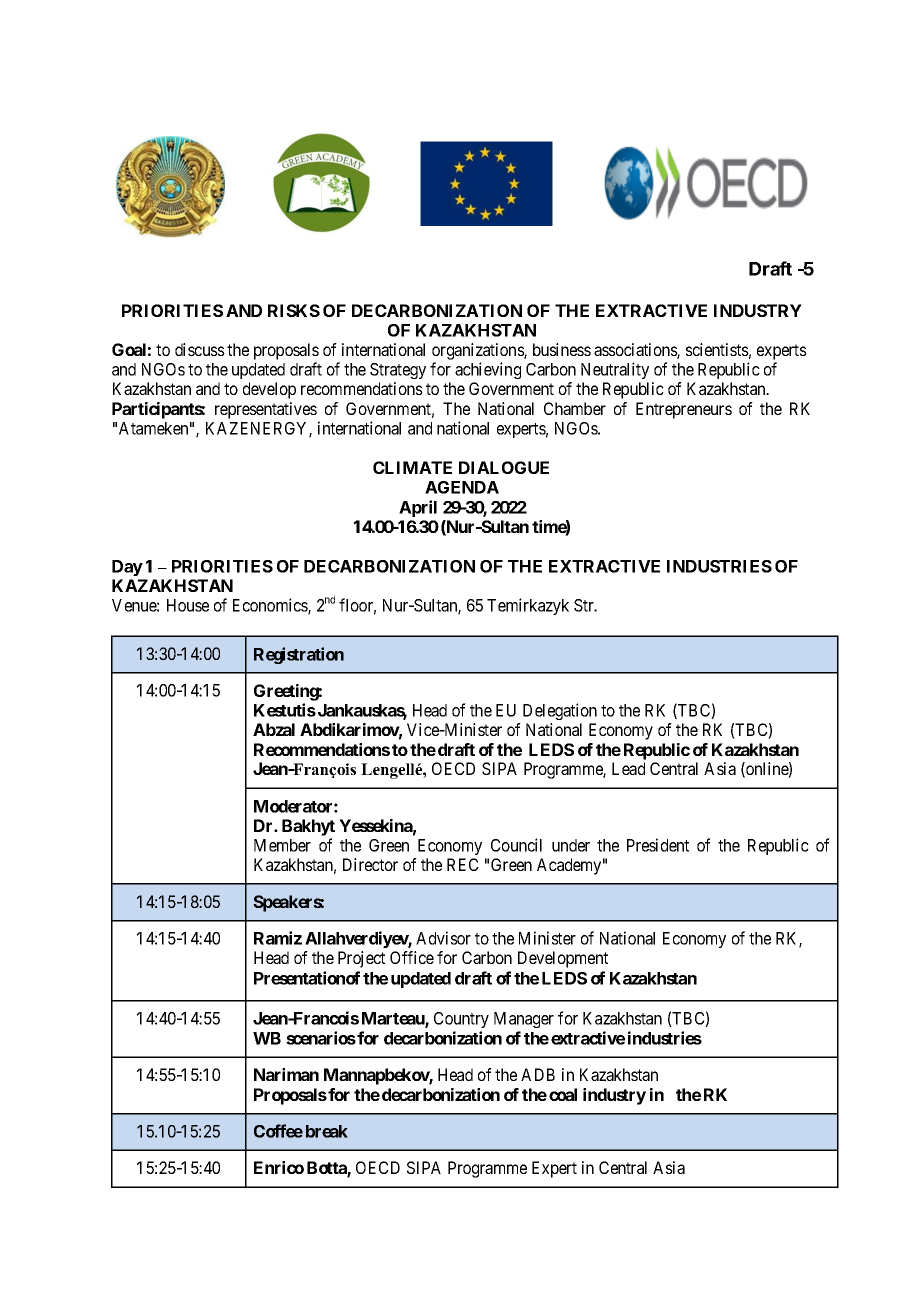 This screenshot has height=1308, width=924. What do you see at coordinates (299, 655) in the screenshot?
I see `Registration` at bounding box center [299, 655].
